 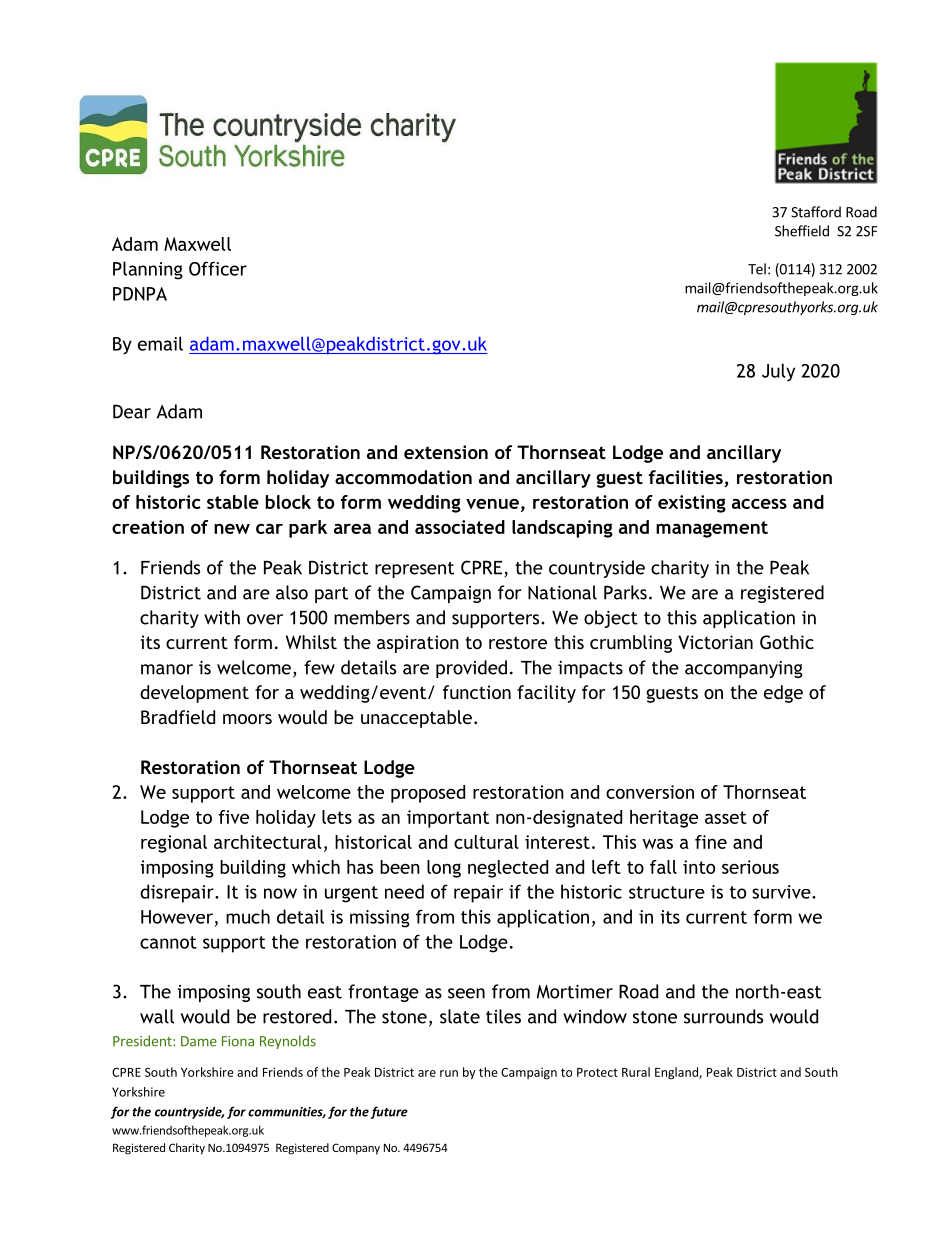 What do you see at coordinates (802, 231) in the screenshot?
I see `Sheffield` at bounding box center [802, 231].
